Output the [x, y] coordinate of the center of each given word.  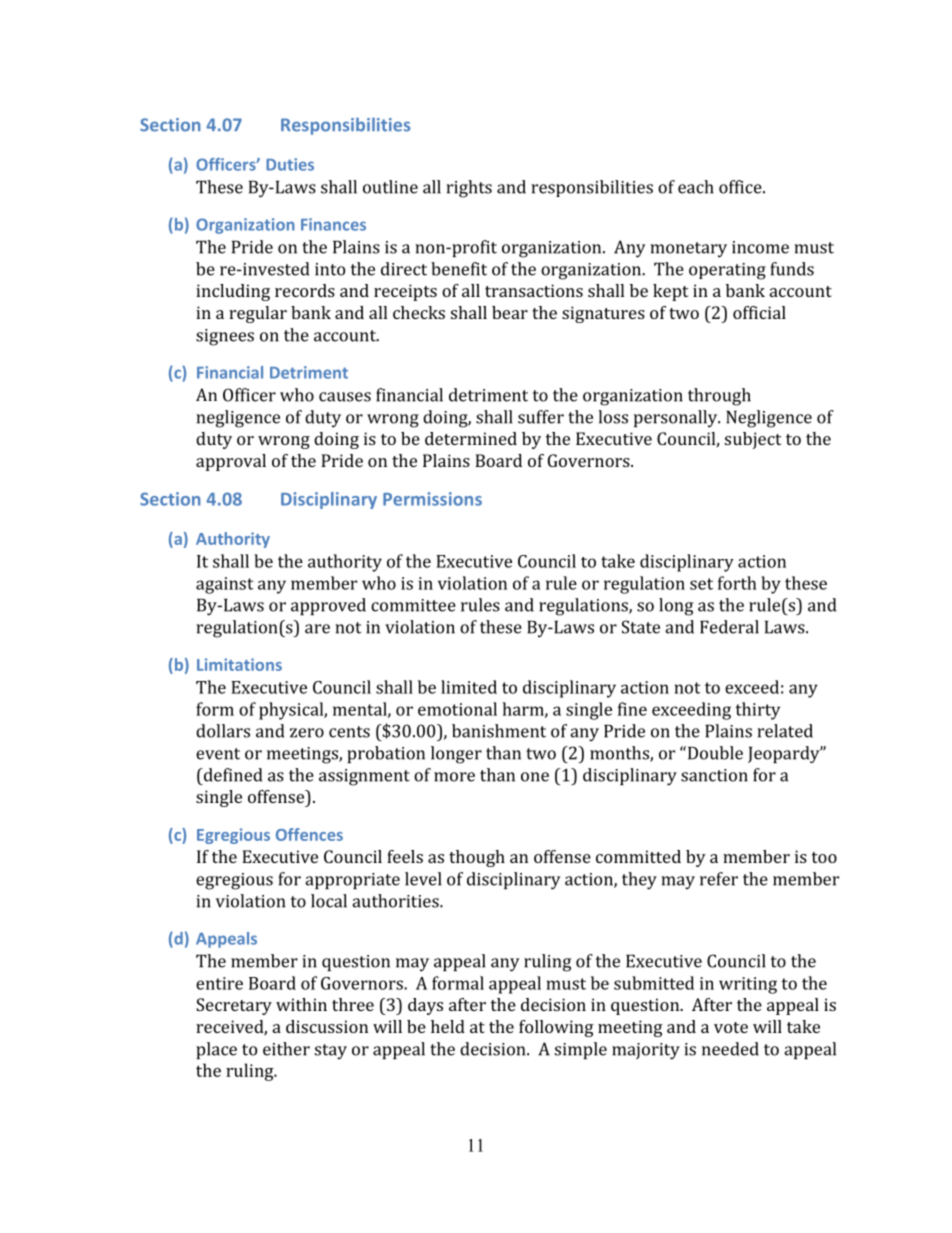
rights [469, 189]
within [301, 1004]
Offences [309, 834]
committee [413, 605]
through [719, 397]
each [696, 187]
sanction [714, 775]
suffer [541, 417]
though [477, 858]
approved [328, 606]
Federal [729, 627]
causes [345, 397]
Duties [290, 164]
